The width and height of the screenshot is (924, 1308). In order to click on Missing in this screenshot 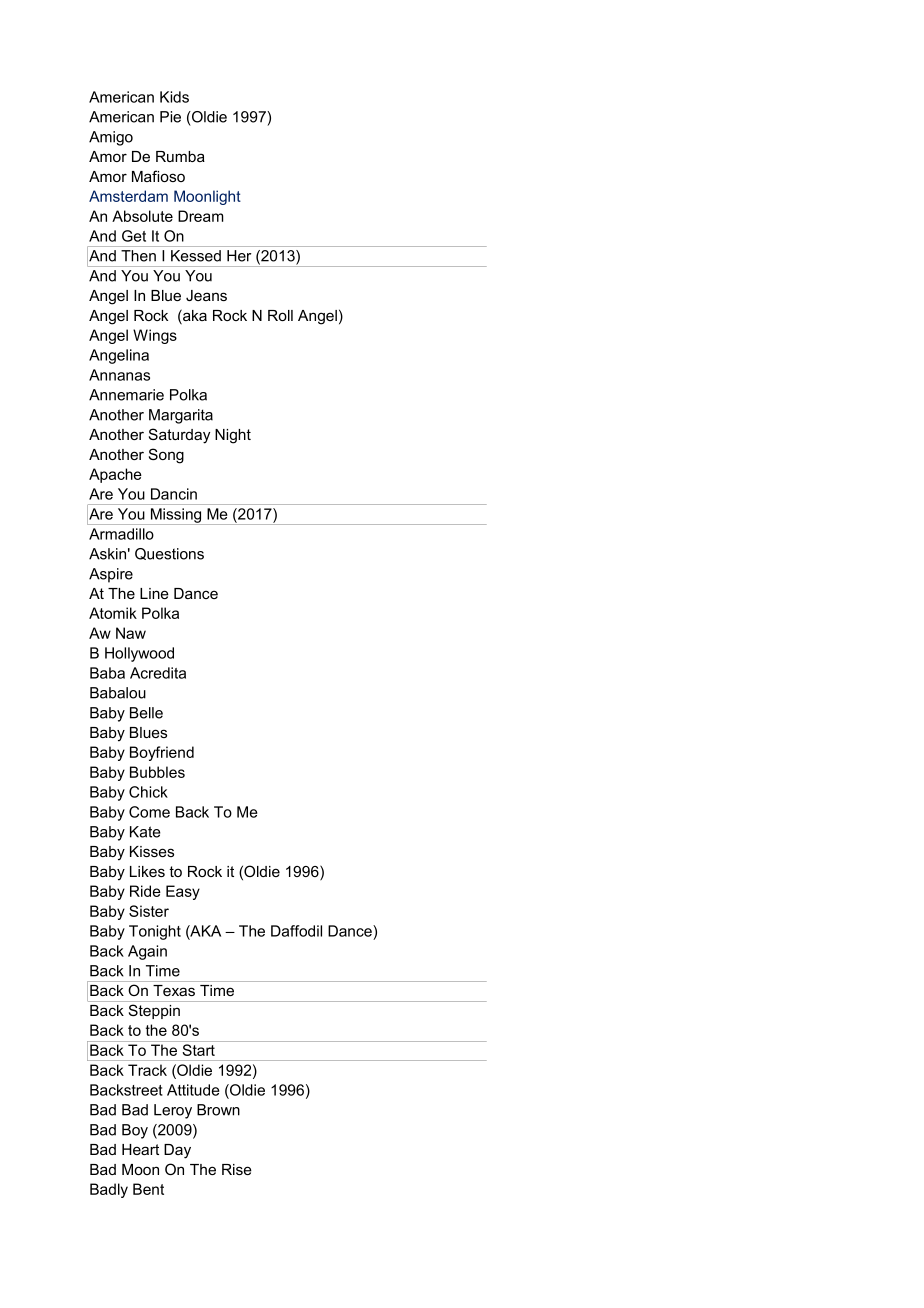, I will do `click(176, 516)`.
